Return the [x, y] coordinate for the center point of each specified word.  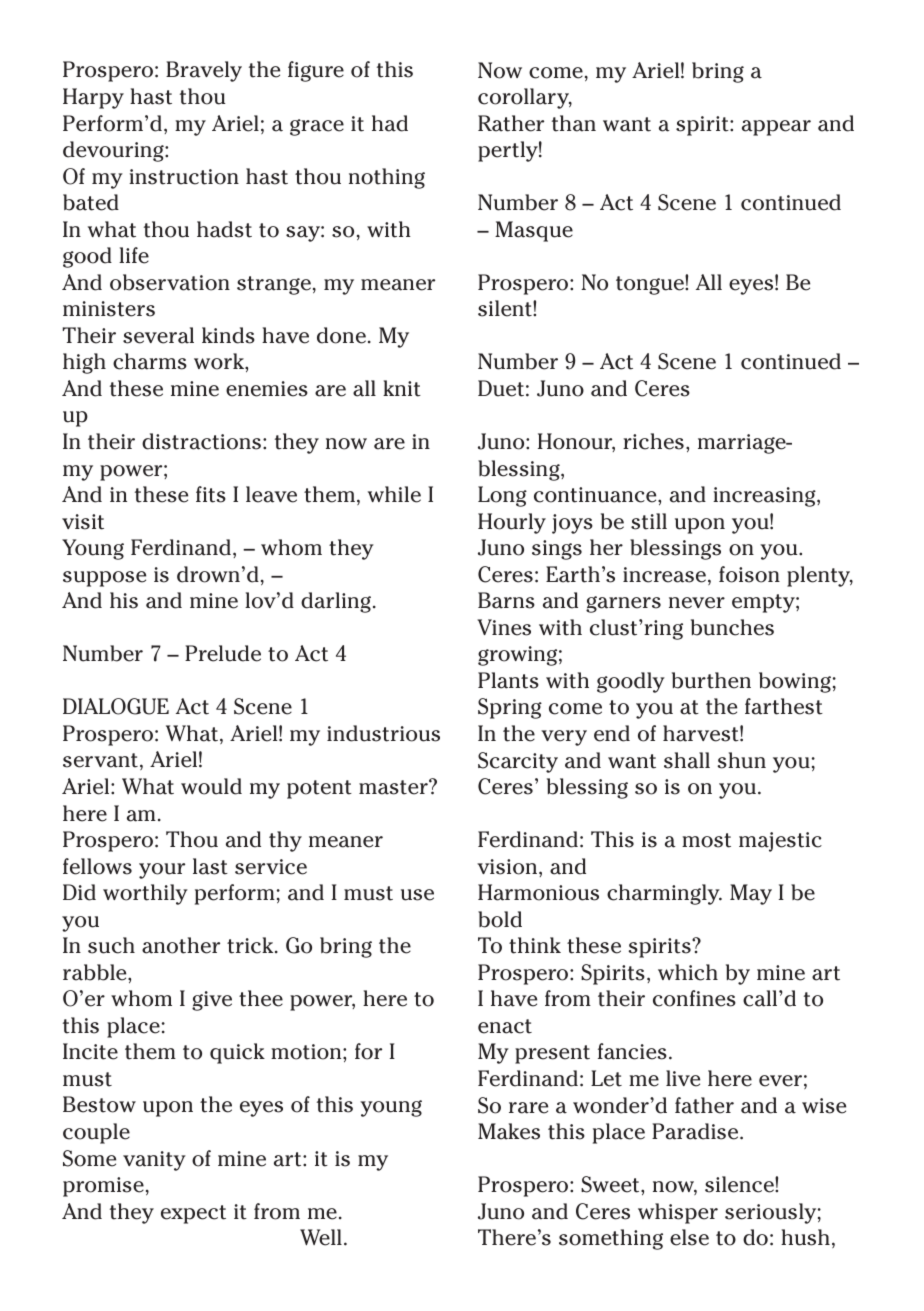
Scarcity [518, 762]
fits [211, 494]
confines [694, 998]
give [212, 1001]
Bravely [204, 71]
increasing [765, 497]
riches [653, 441]
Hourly [512, 523]
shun [741, 760]
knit [402, 388]
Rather [511, 123]
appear [776, 128]
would [211, 786]
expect [193, 1214]
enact [505, 1026]
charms [150, 361]
